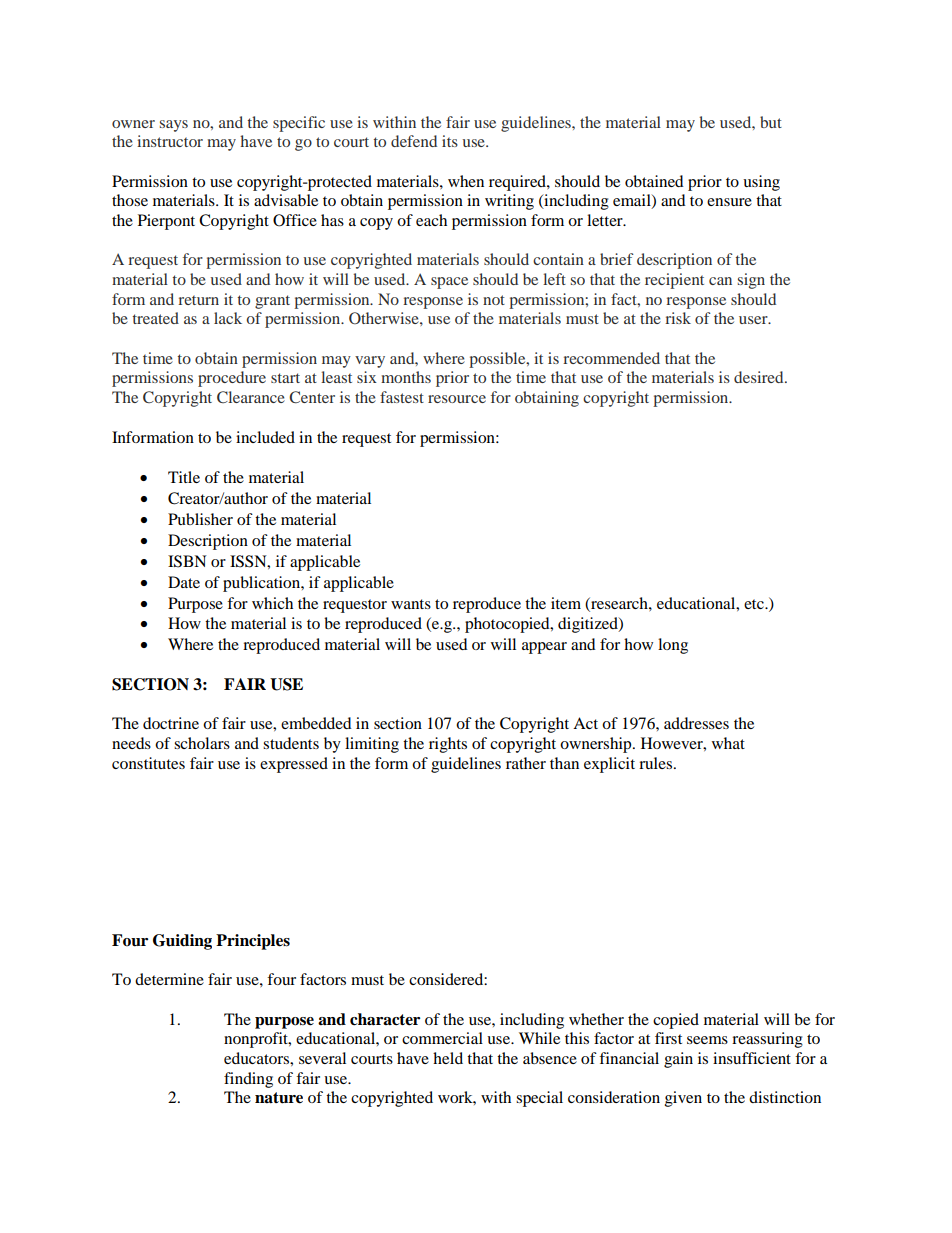 Image resolution: width=952 pixels, height=1233 pixels. Describe the element at coordinates (457, 399) in the screenshot. I see `resource` at that location.
